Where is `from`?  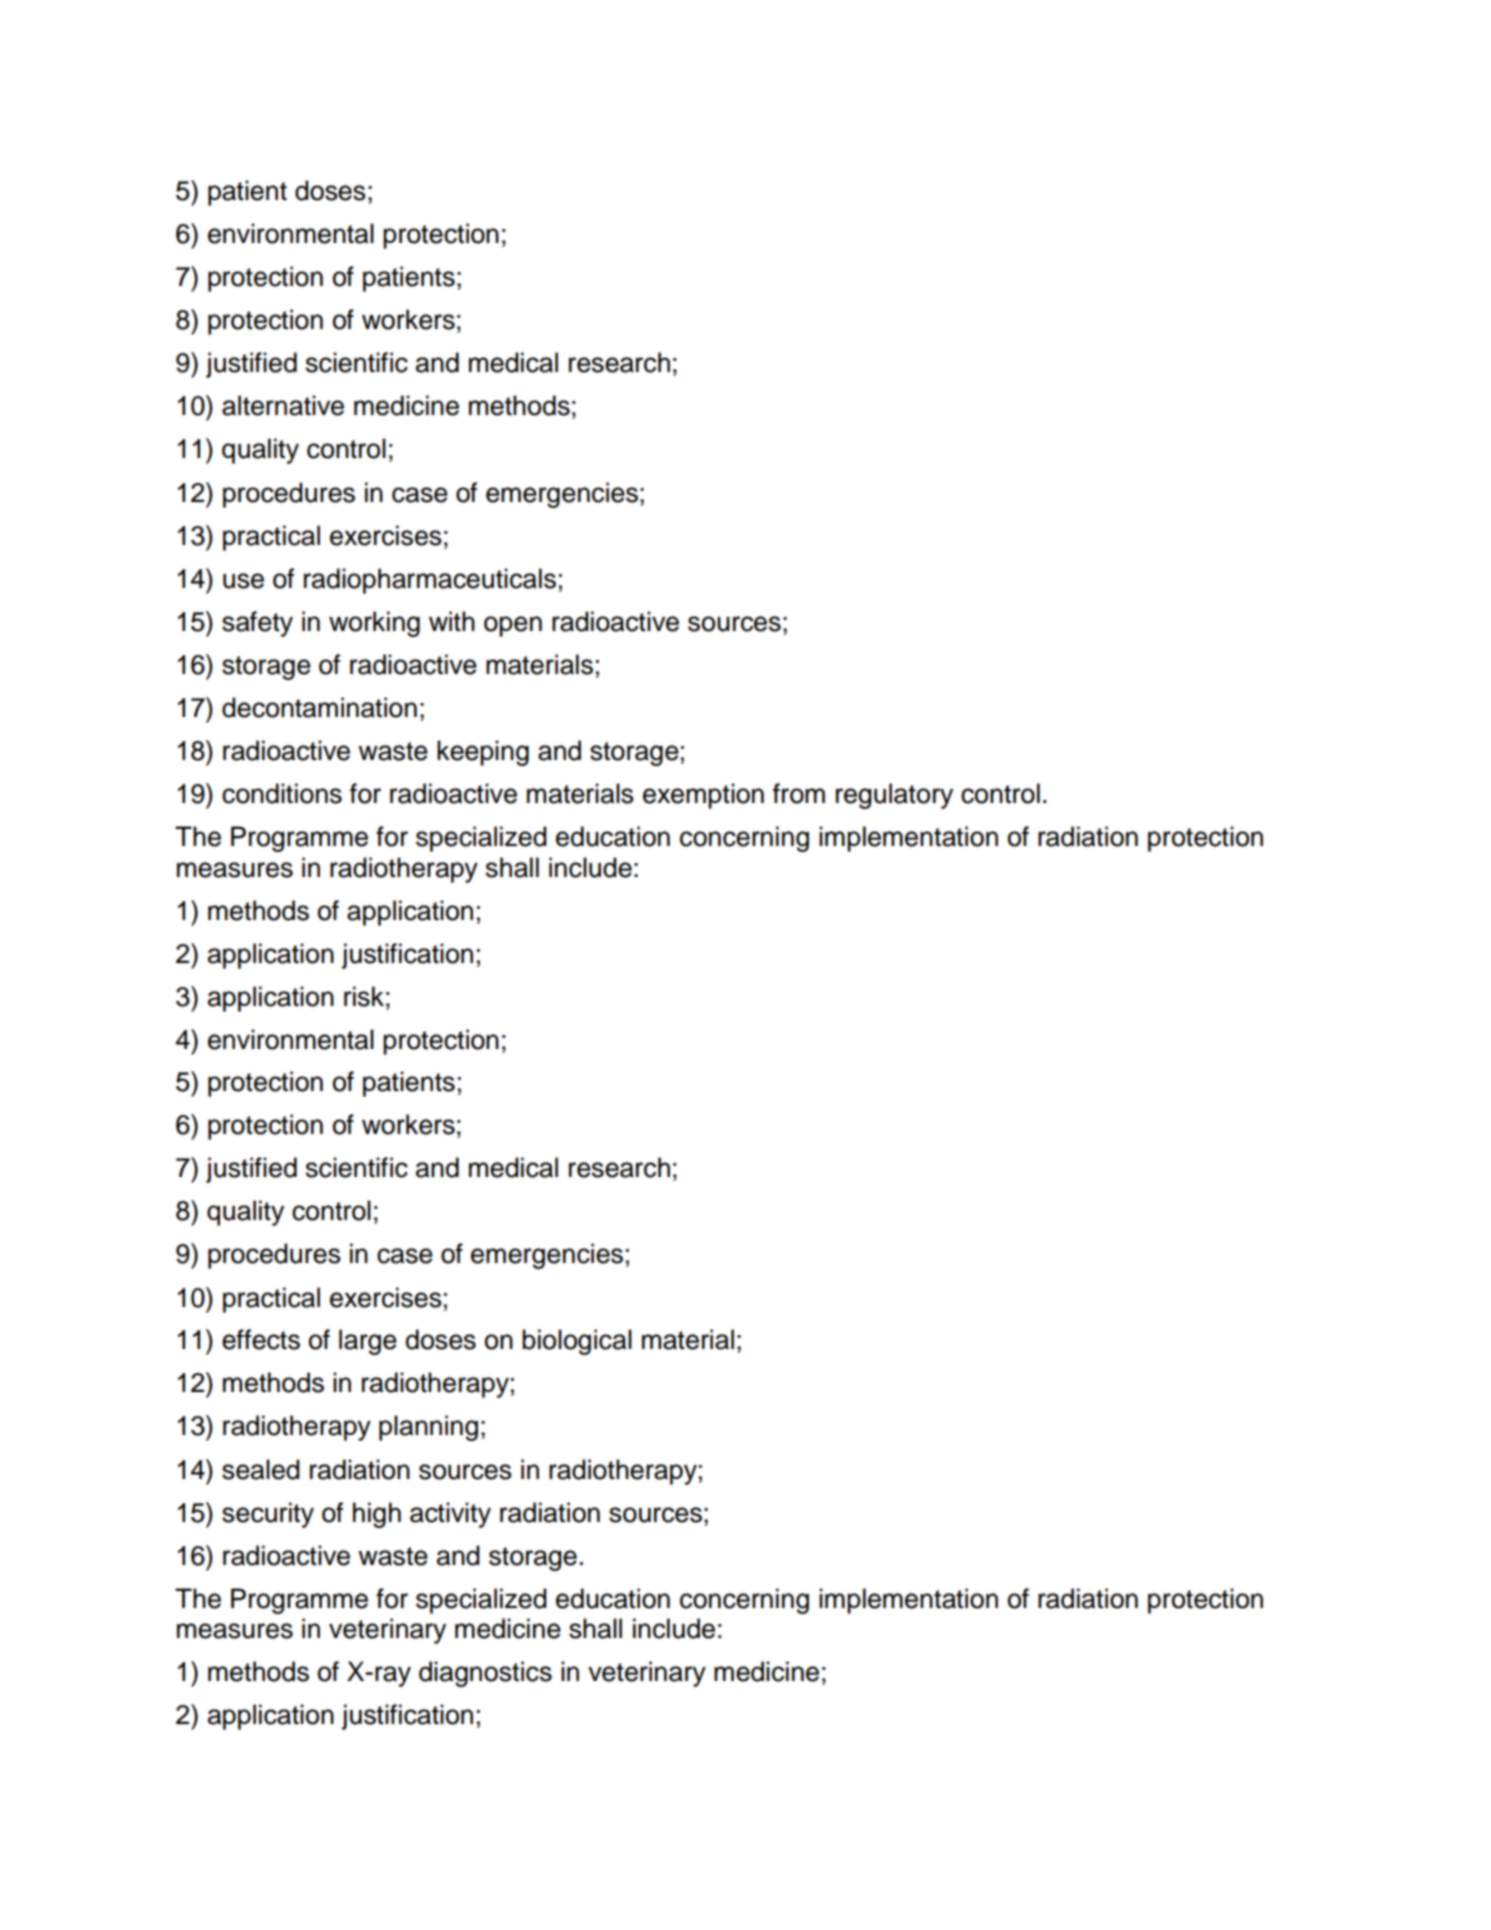
from is located at coordinates (799, 793).
